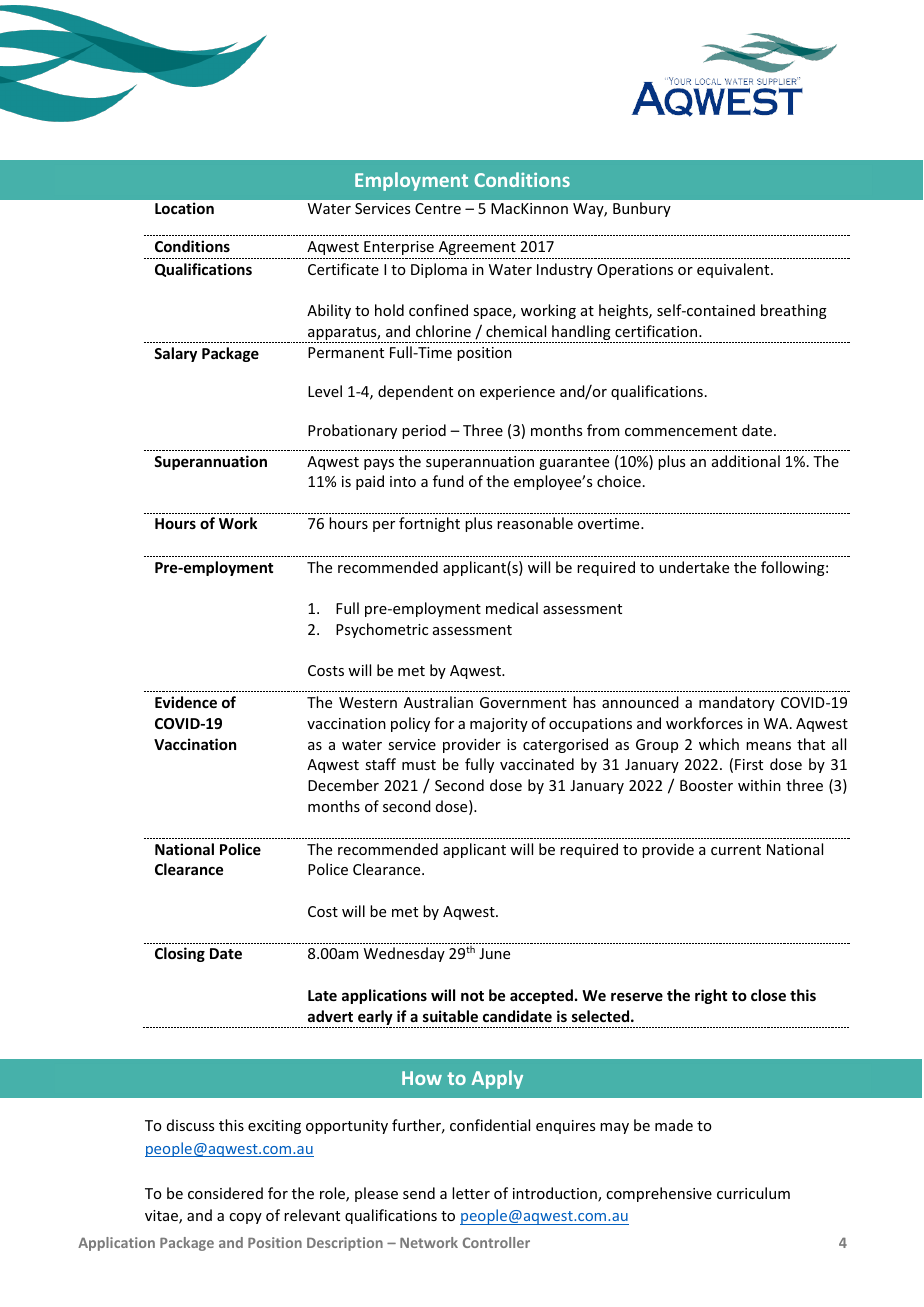 Image resolution: width=924 pixels, height=1307 pixels. Describe the element at coordinates (245, 1218) in the image. I see `copy` at that location.
